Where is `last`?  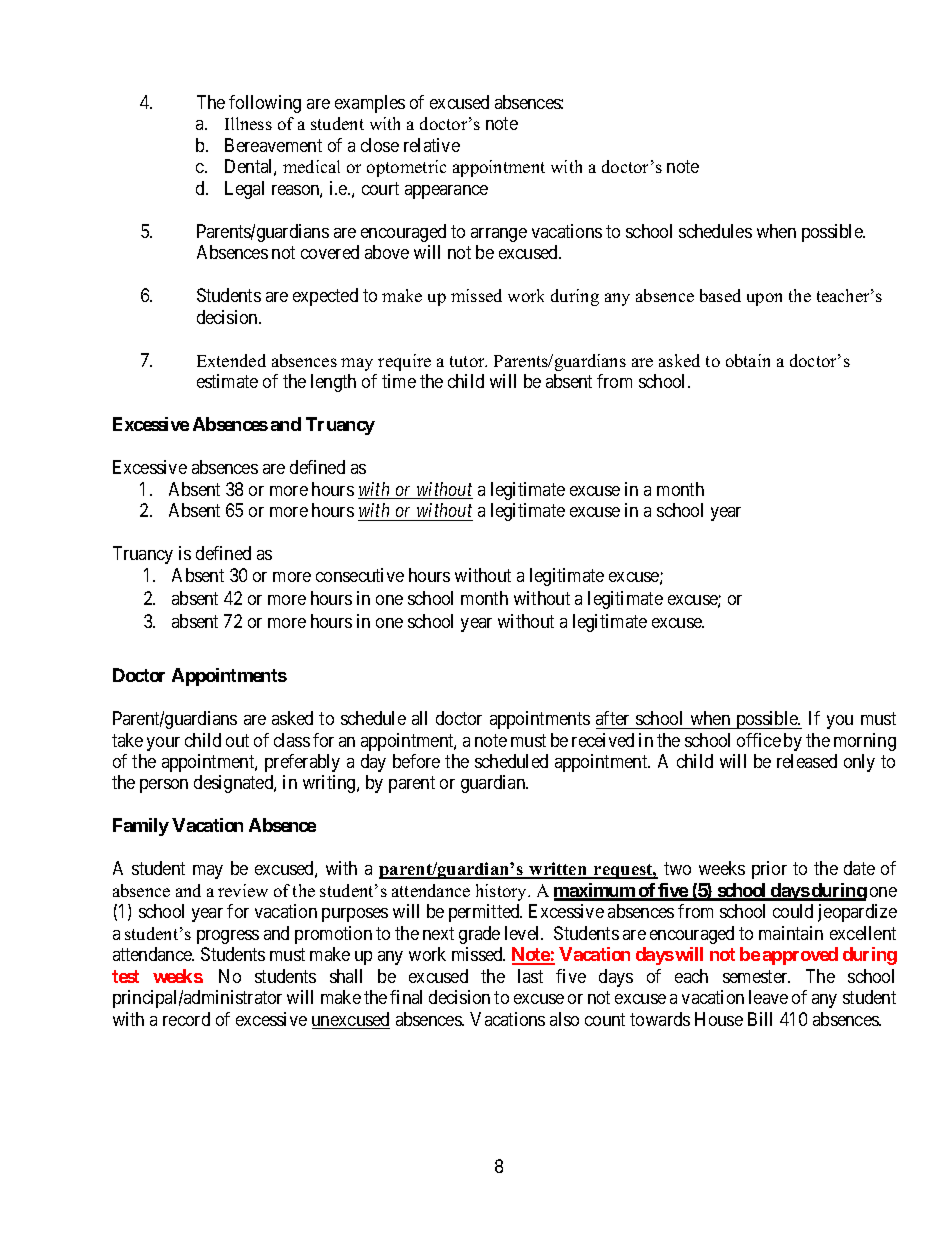 last is located at coordinates (530, 976).
